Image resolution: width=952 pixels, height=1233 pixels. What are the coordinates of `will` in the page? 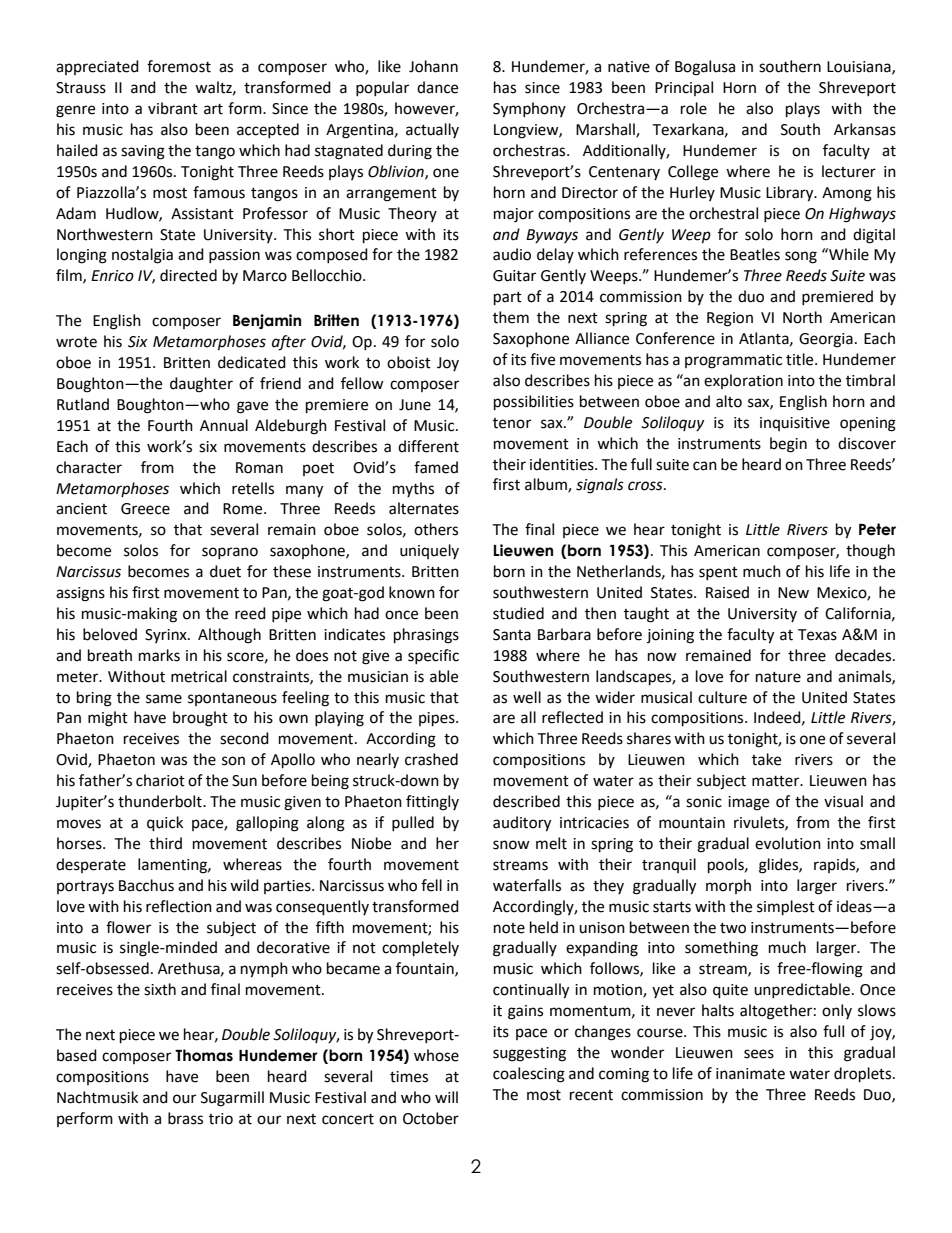 It's located at (446, 1097).
